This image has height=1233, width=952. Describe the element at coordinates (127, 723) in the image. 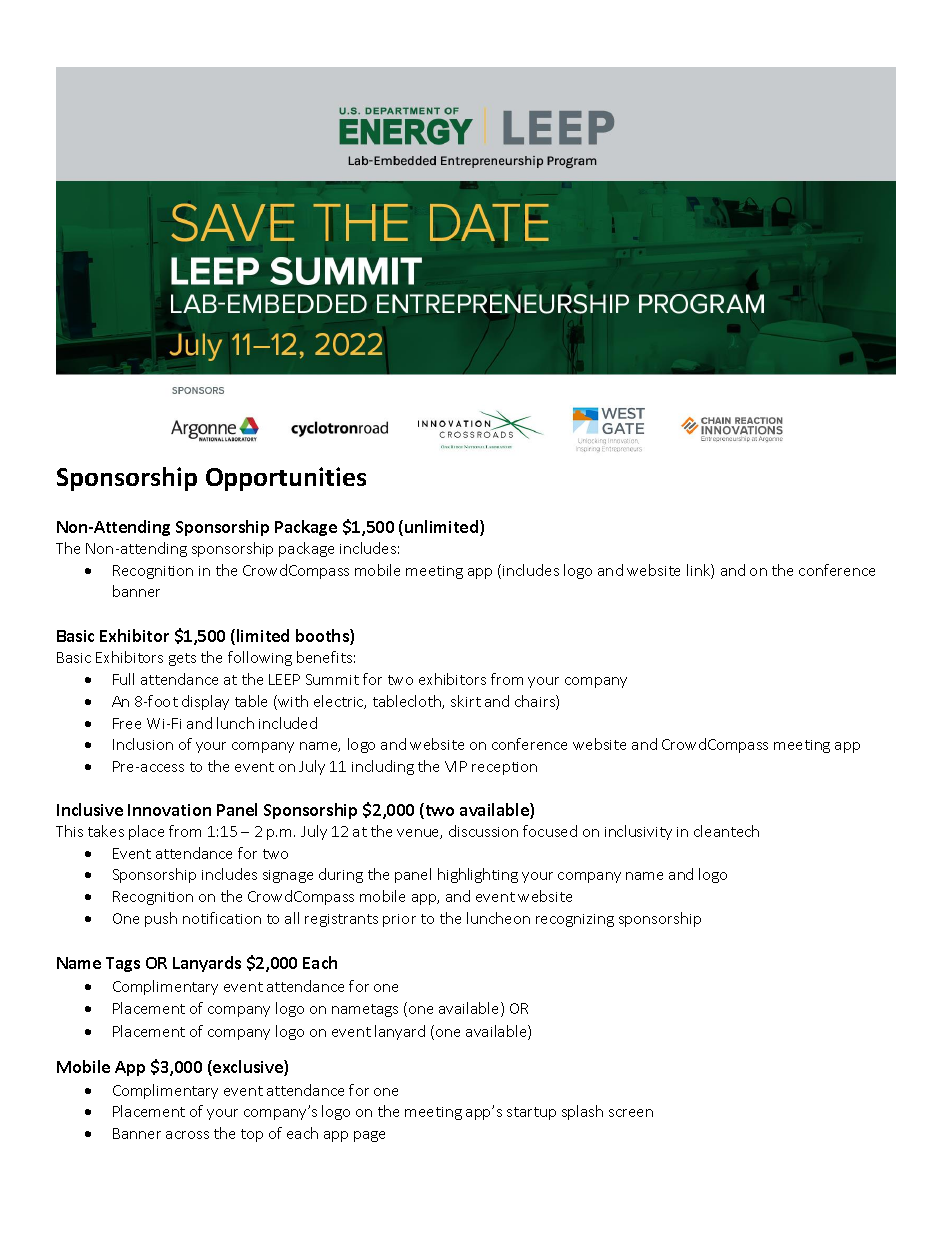

I see `Free` at that location.
